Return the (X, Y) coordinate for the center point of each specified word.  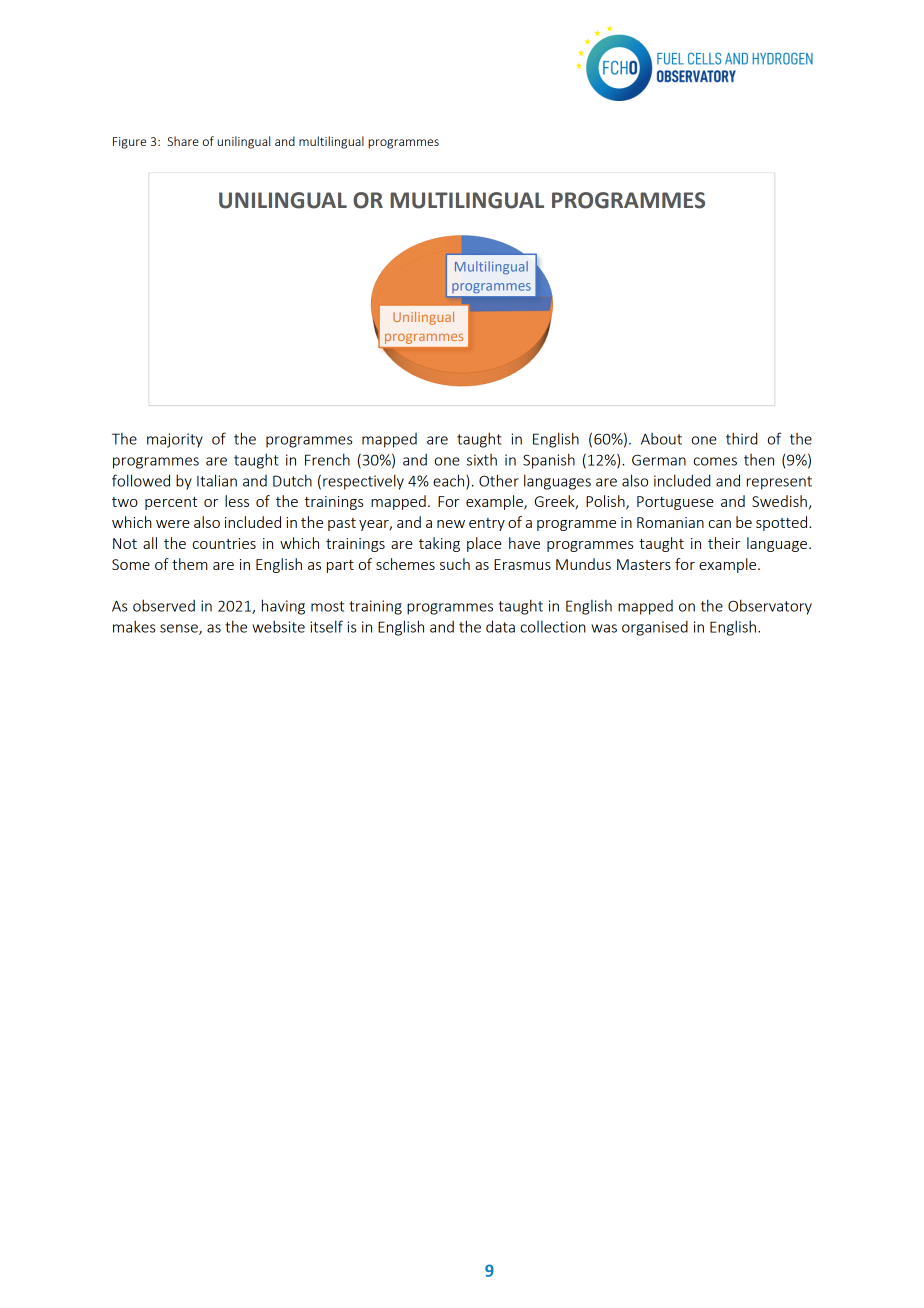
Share (183, 141)
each (450, 481)
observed (164, 605)
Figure (129, 143)
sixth (482, 460)
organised (655, 628)
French (327, 459)
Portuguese (675, 503)
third (741, 438)
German (659, 460)
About (661, 439)
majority (175, 440)
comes (715, 461)
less (237, 501)
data (500, 626)
